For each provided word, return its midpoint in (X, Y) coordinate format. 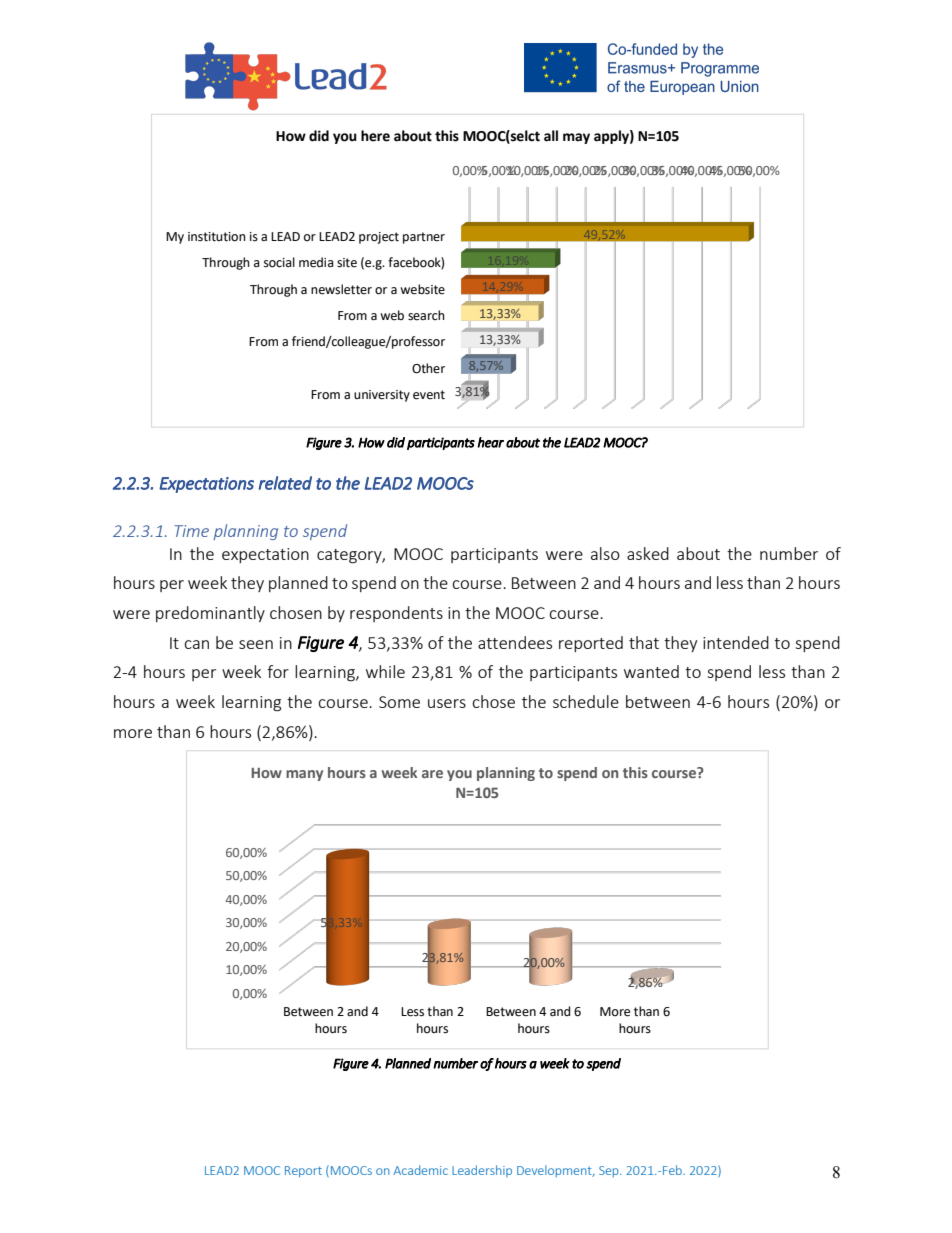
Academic (420, 1170)
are (432, 774)
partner (424, 238)
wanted (651, 671)
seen (256, 644)
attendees (515, 642)
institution (217, 237)
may (576, 138)
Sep (610, 1171)
